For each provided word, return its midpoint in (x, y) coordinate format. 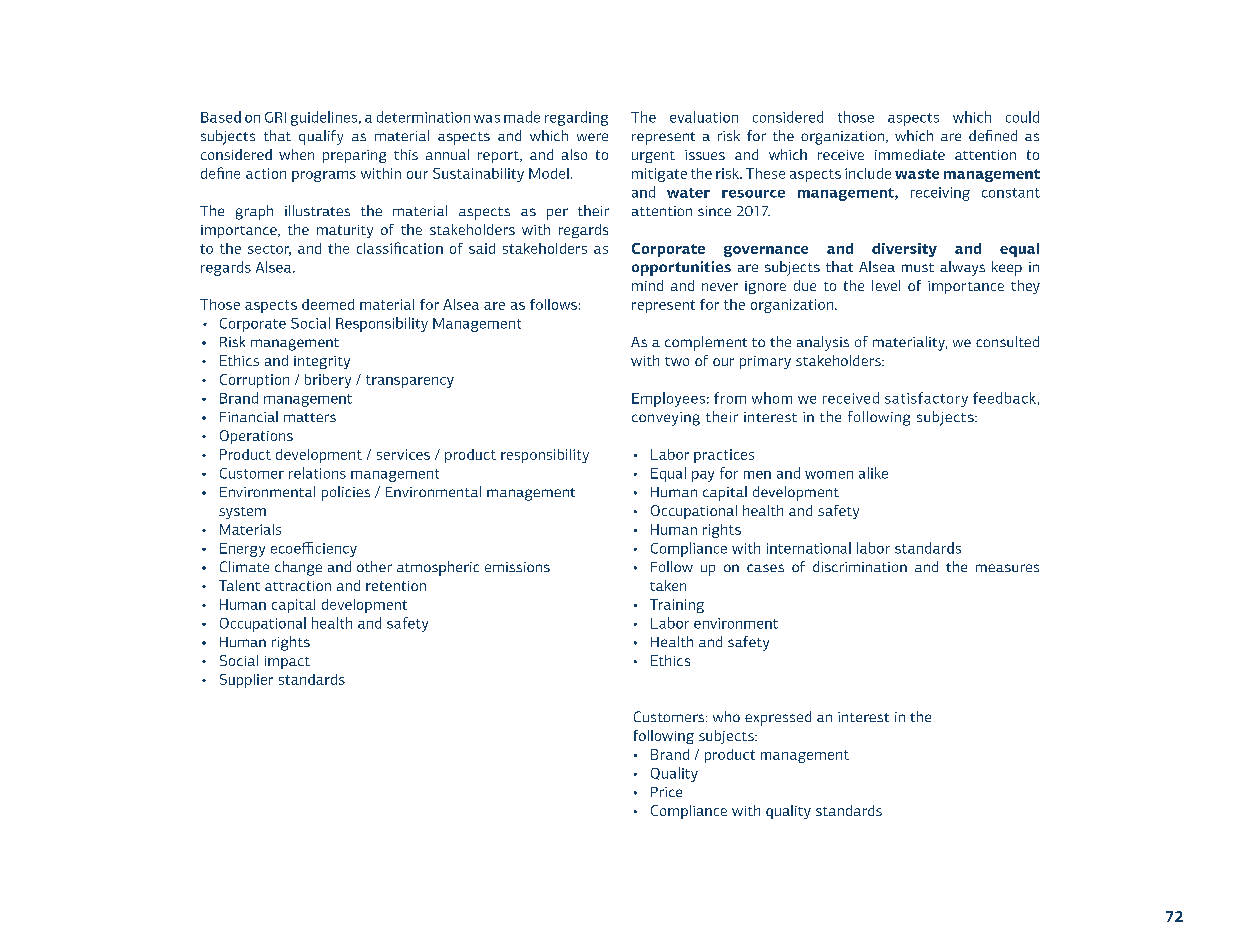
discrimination (860, 566)
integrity (322, 362)
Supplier (246, 681)
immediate (910, 154)
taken (668, 585)
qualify (321, 137)
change (298, 568)
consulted (1007, 341)
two (677, 361)
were (592, 137)
